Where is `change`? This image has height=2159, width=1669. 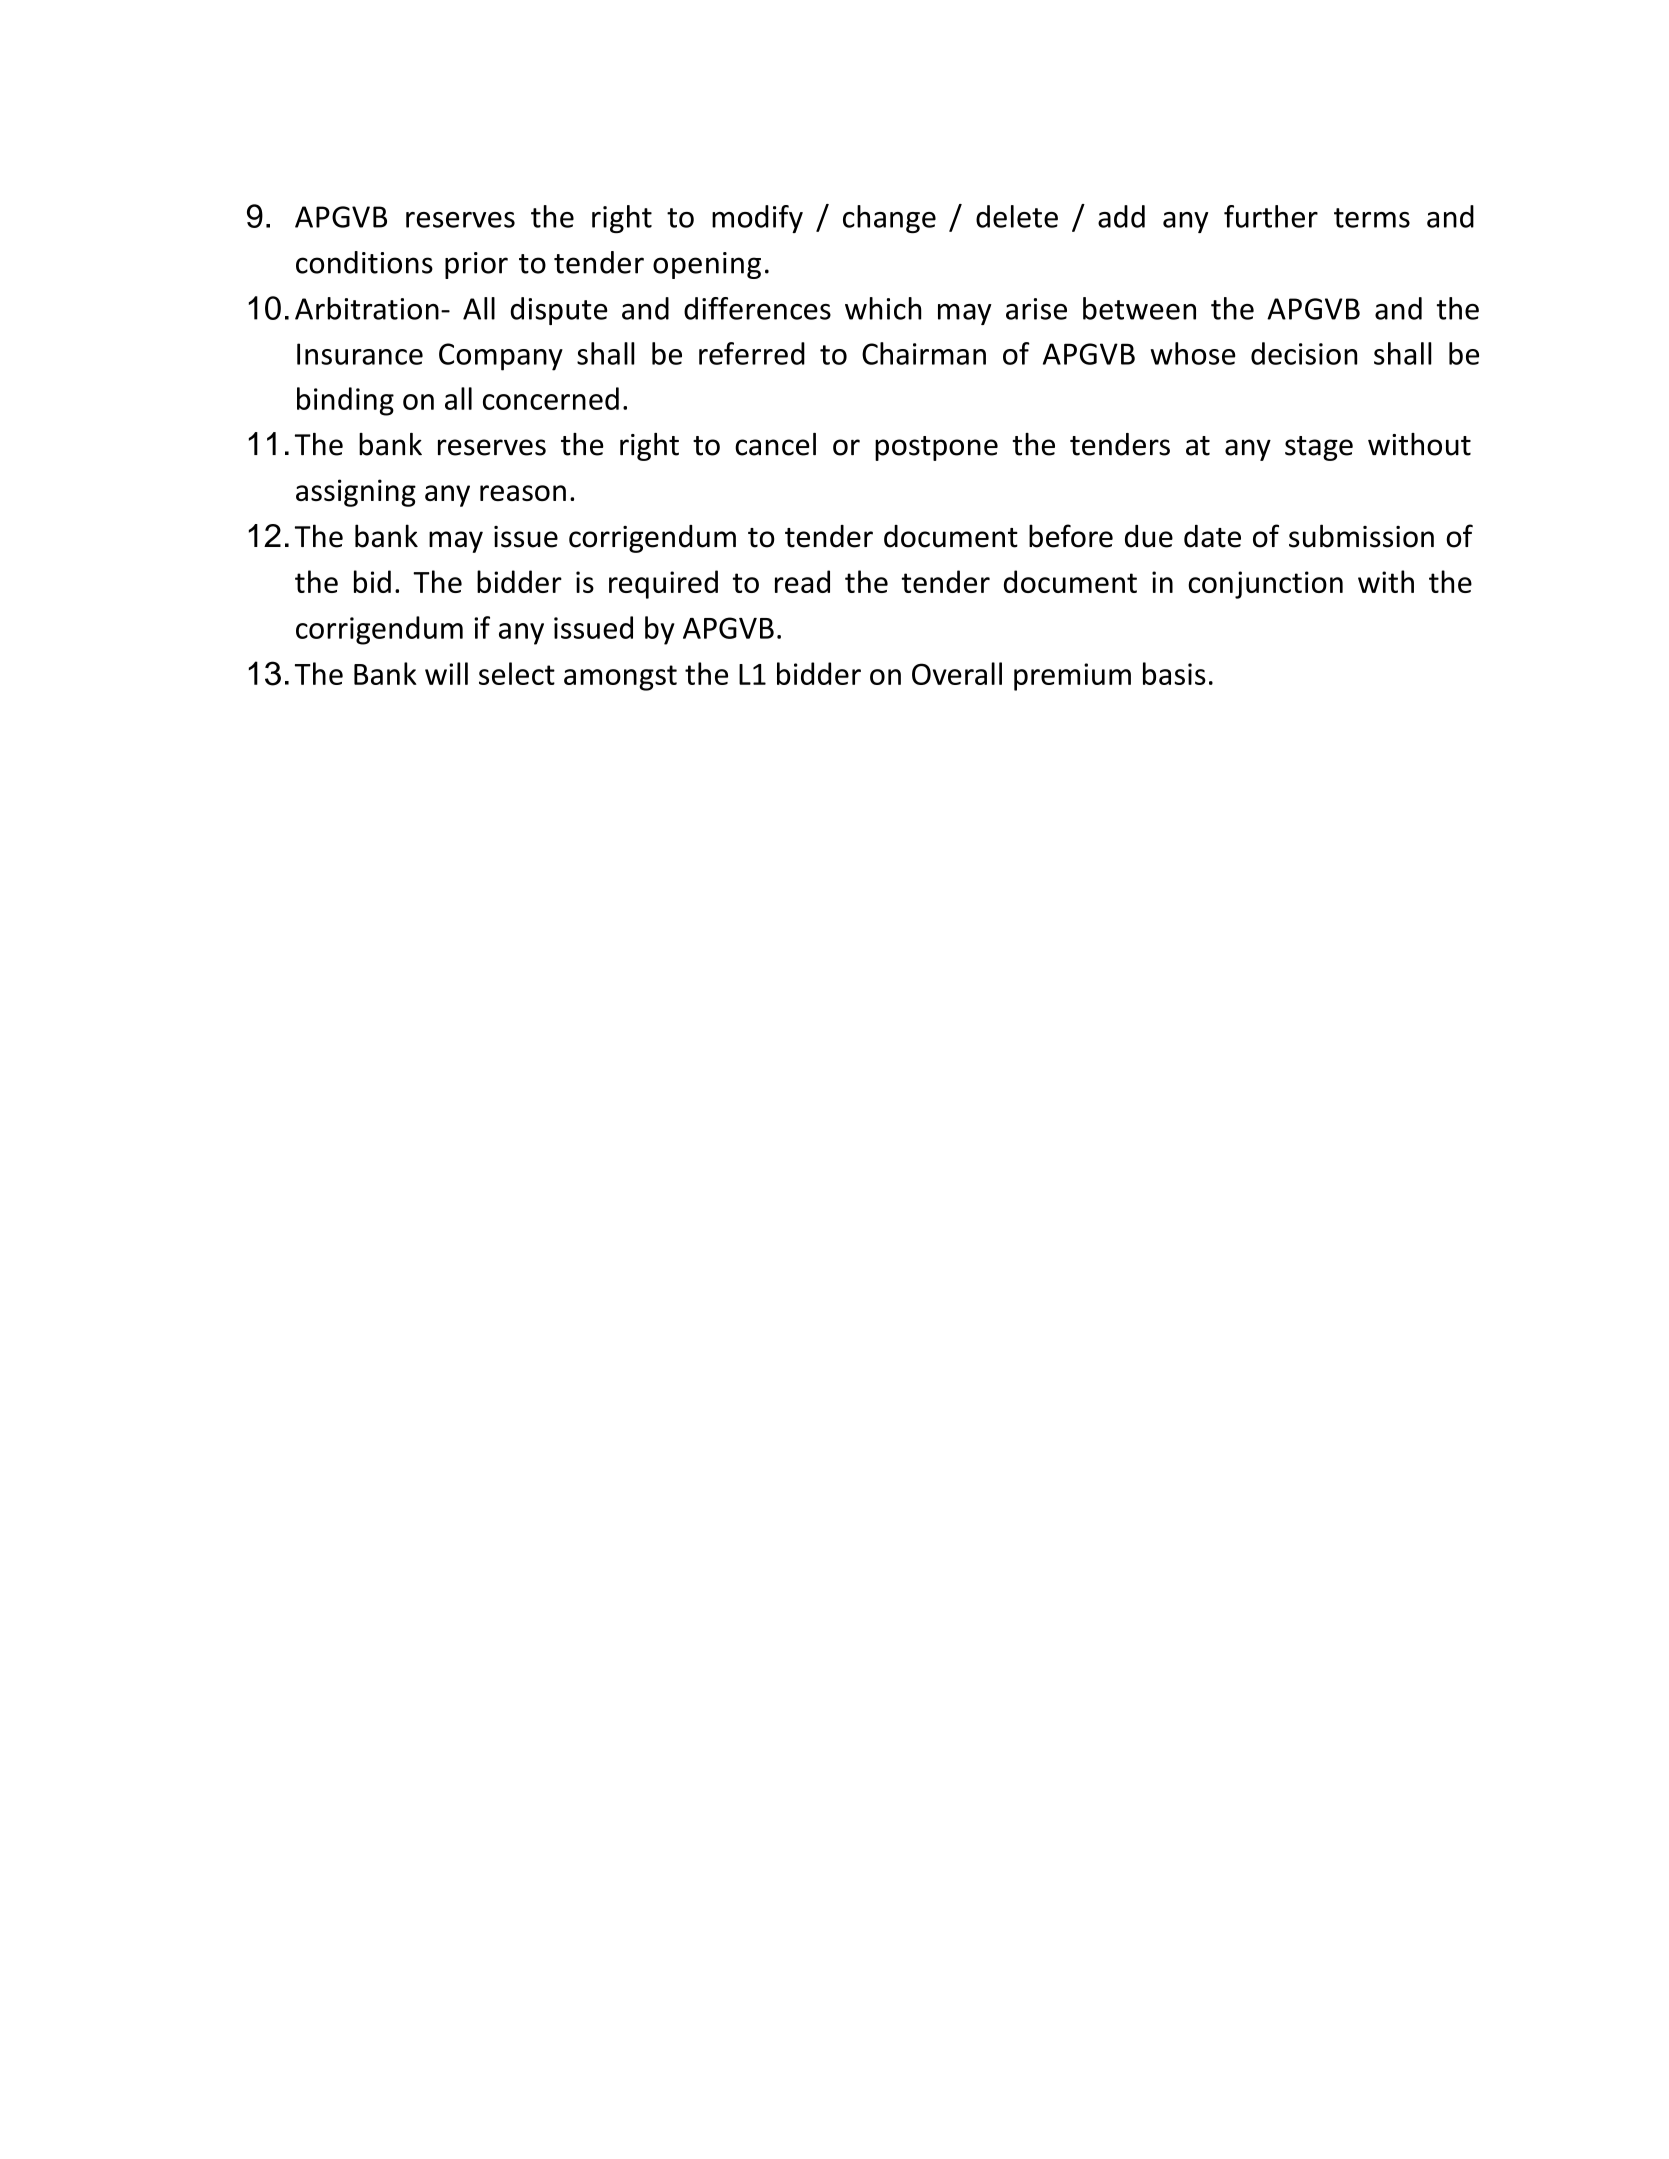
change is located at coordinates (889, 219).
